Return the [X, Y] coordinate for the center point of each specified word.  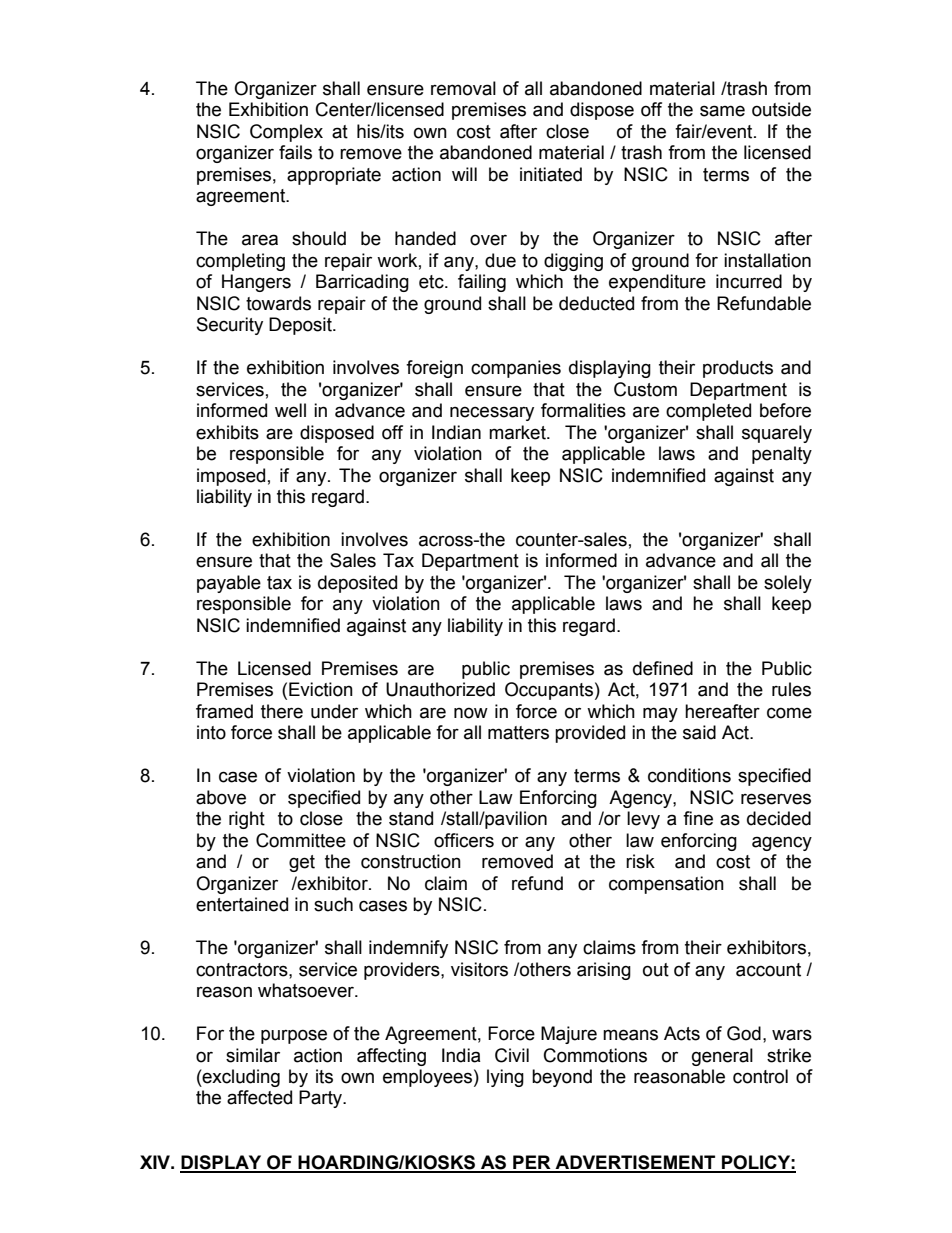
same [722, 111]
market [518, 432]
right [247, 820]
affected [259, 1097]
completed [708, 412]
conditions [689, 775]
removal [463, 88]
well [290, 410]
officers [464, 840]
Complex [286, 133]
